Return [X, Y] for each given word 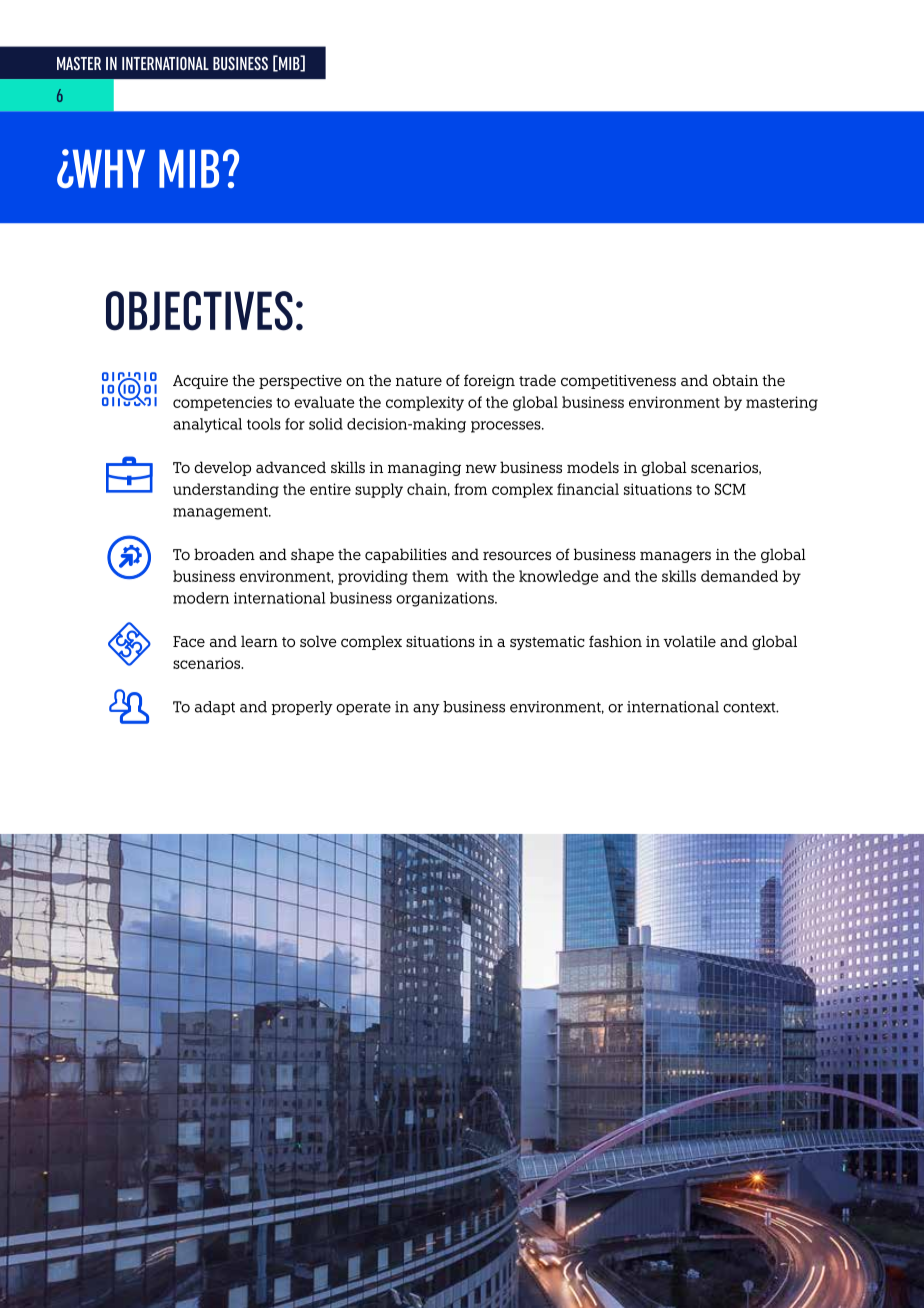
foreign [489, 381]
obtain [735, 380]
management [221, 513]
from [470, 489]
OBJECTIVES [199, 311]
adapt [215, 708]
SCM [730, 489]
